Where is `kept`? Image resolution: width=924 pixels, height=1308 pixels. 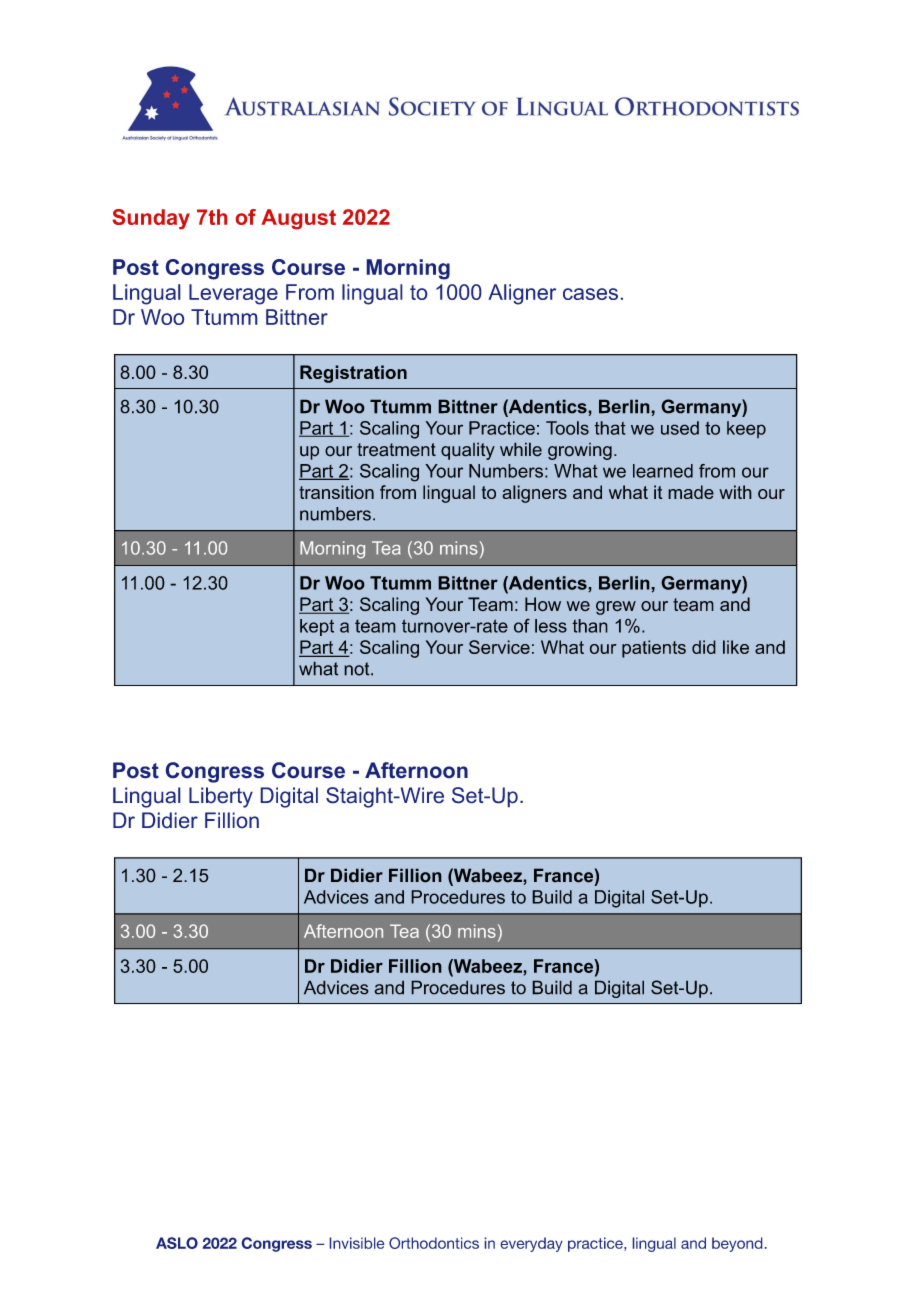 kept is located at coordinates (317, 627).
